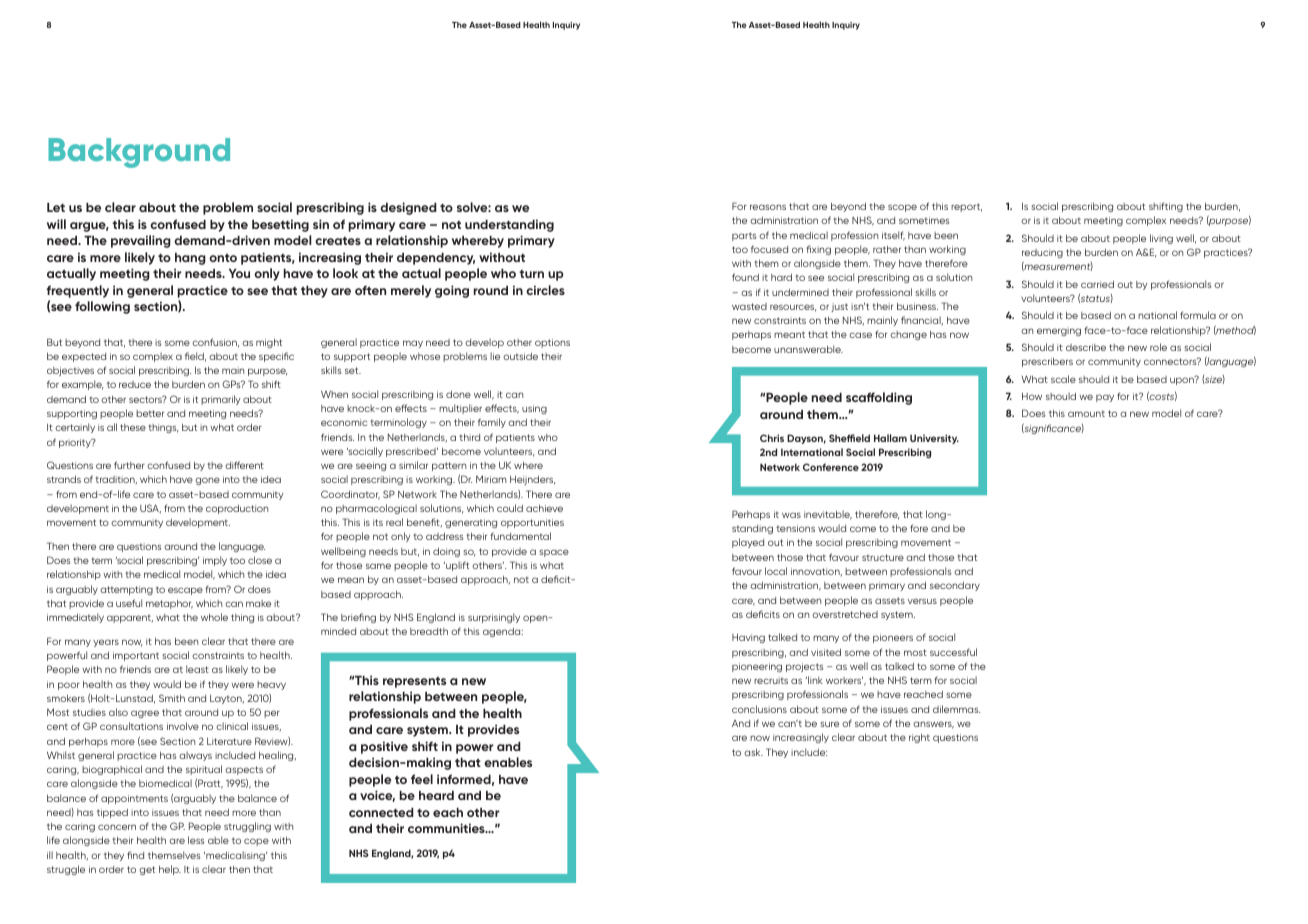 The height and width of the page is (924, 1308). What do you see at coordinates (554, 553) in the page?
I see `space` at bounding box center [554, 553].
